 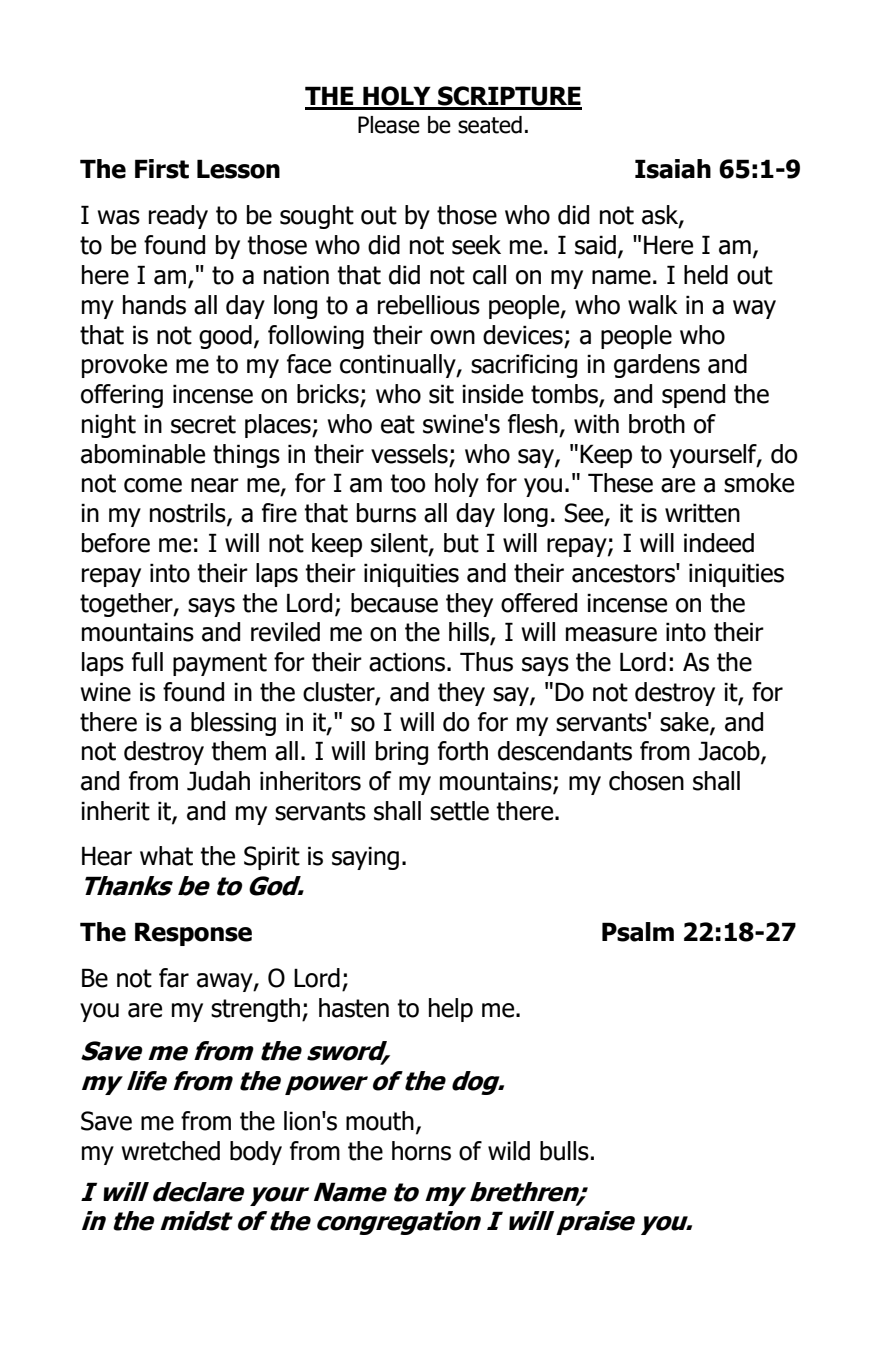 What do you see at coordinates (220, 664) in the page?
I see `payment` at bounding box center [220, 664].
